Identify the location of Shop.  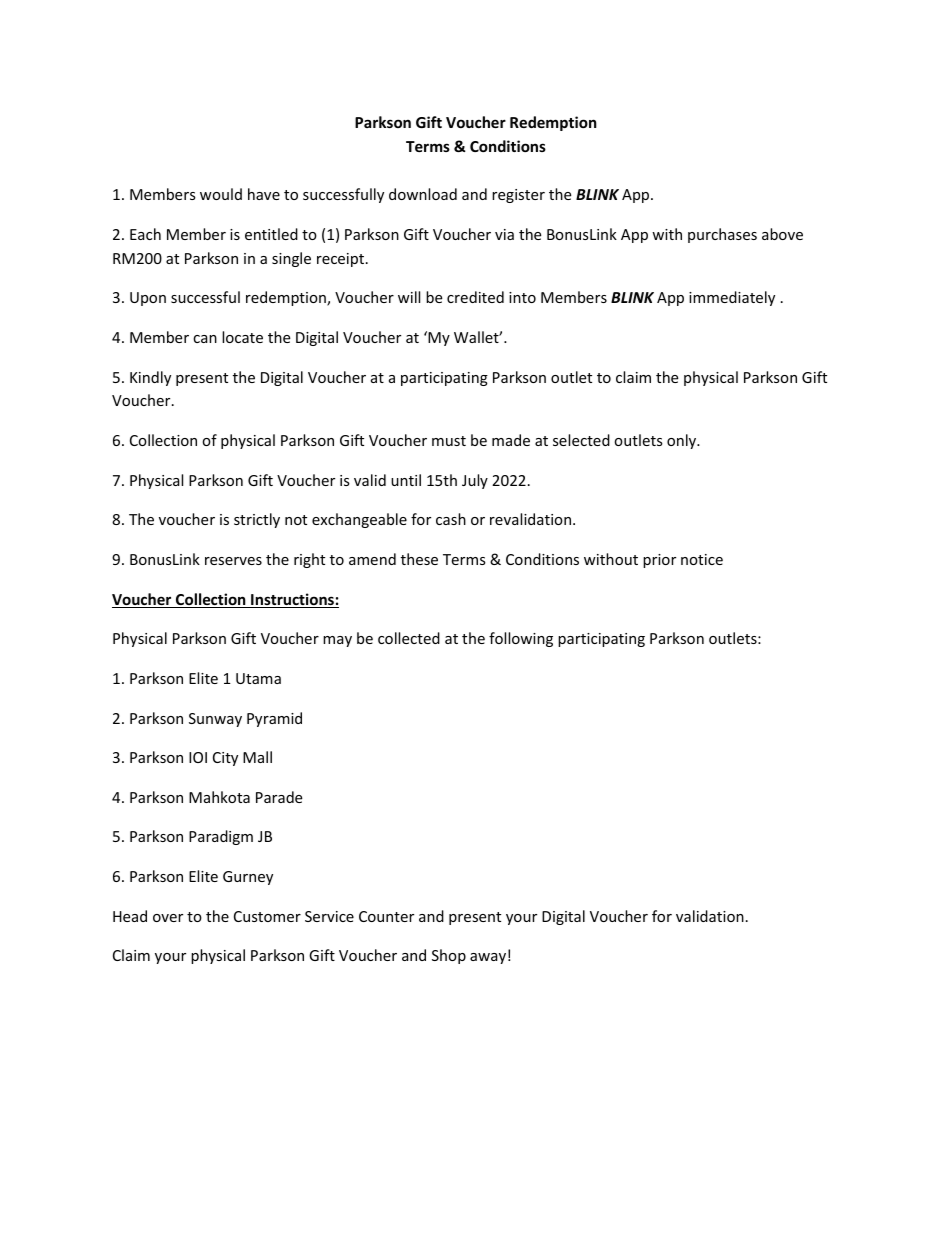
(449, 956).
